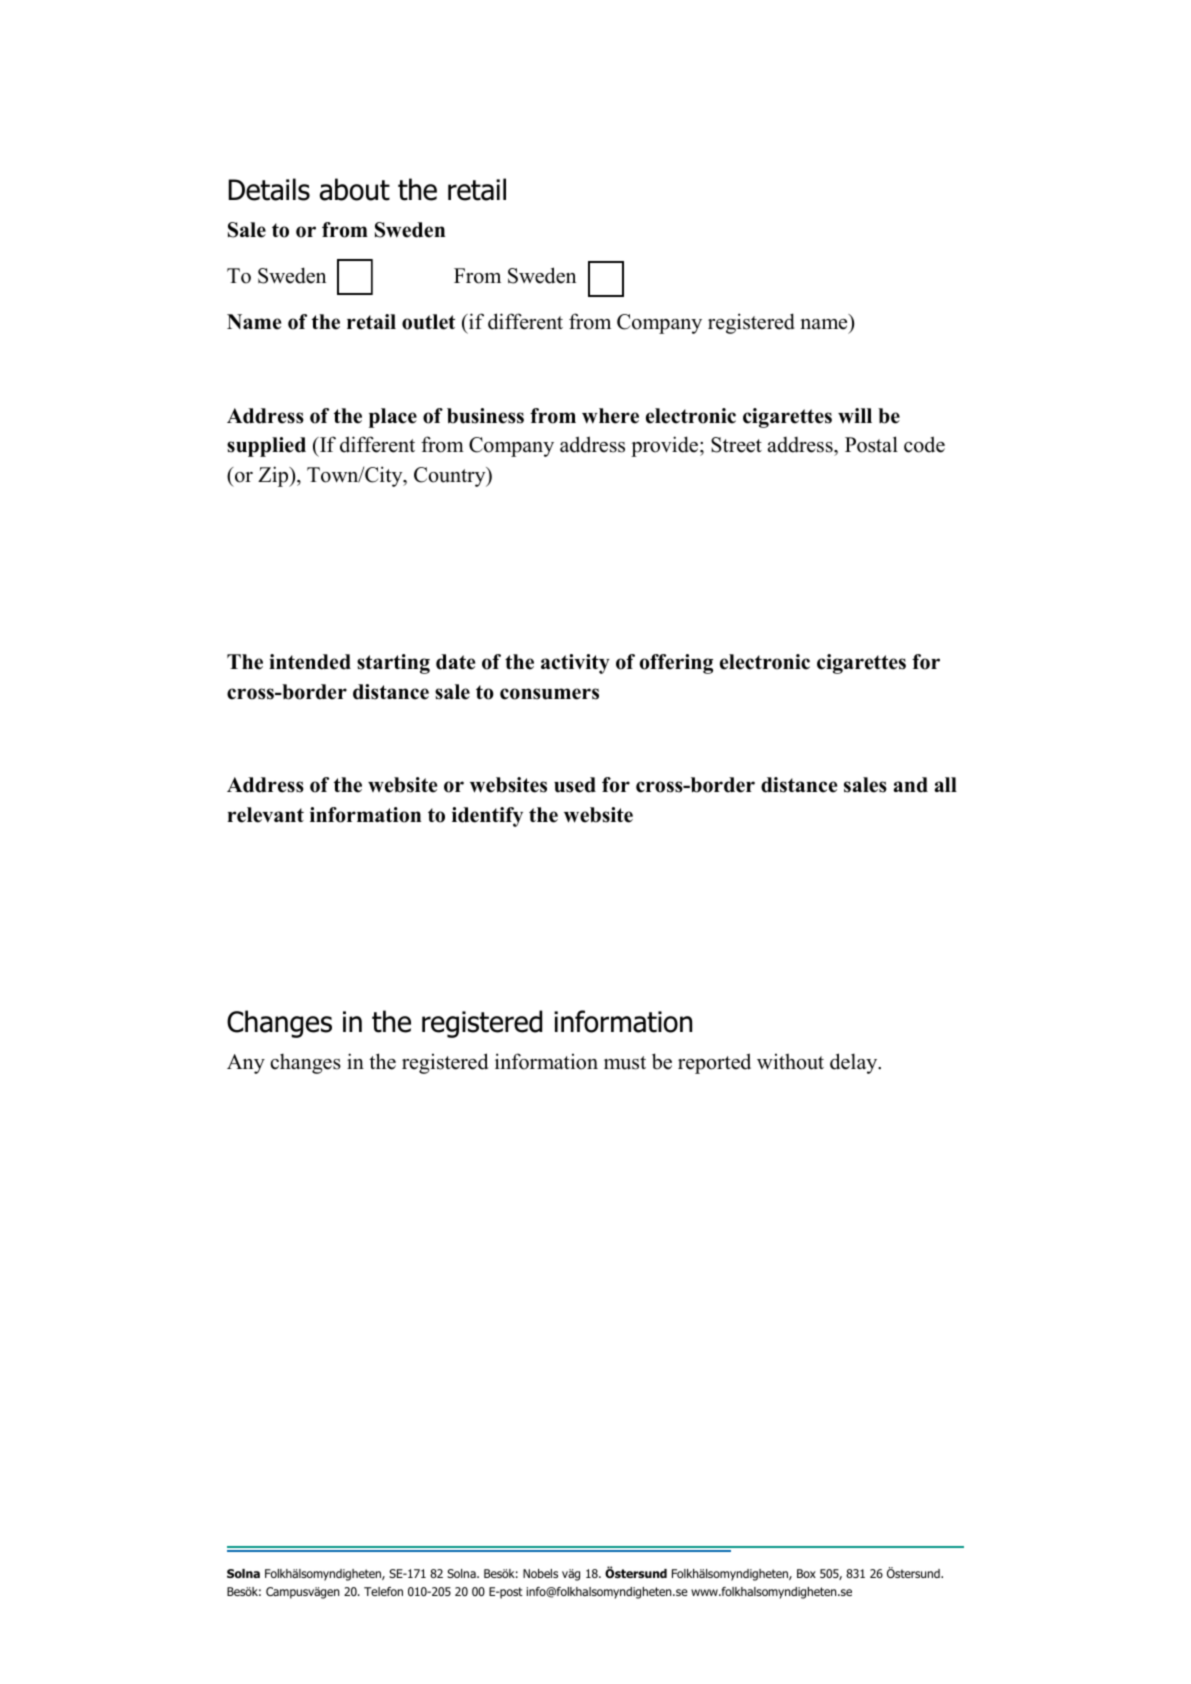  What do you see at coordinates (487, 817) in the image?
I see `identify` at bounding box center [487, 817].
